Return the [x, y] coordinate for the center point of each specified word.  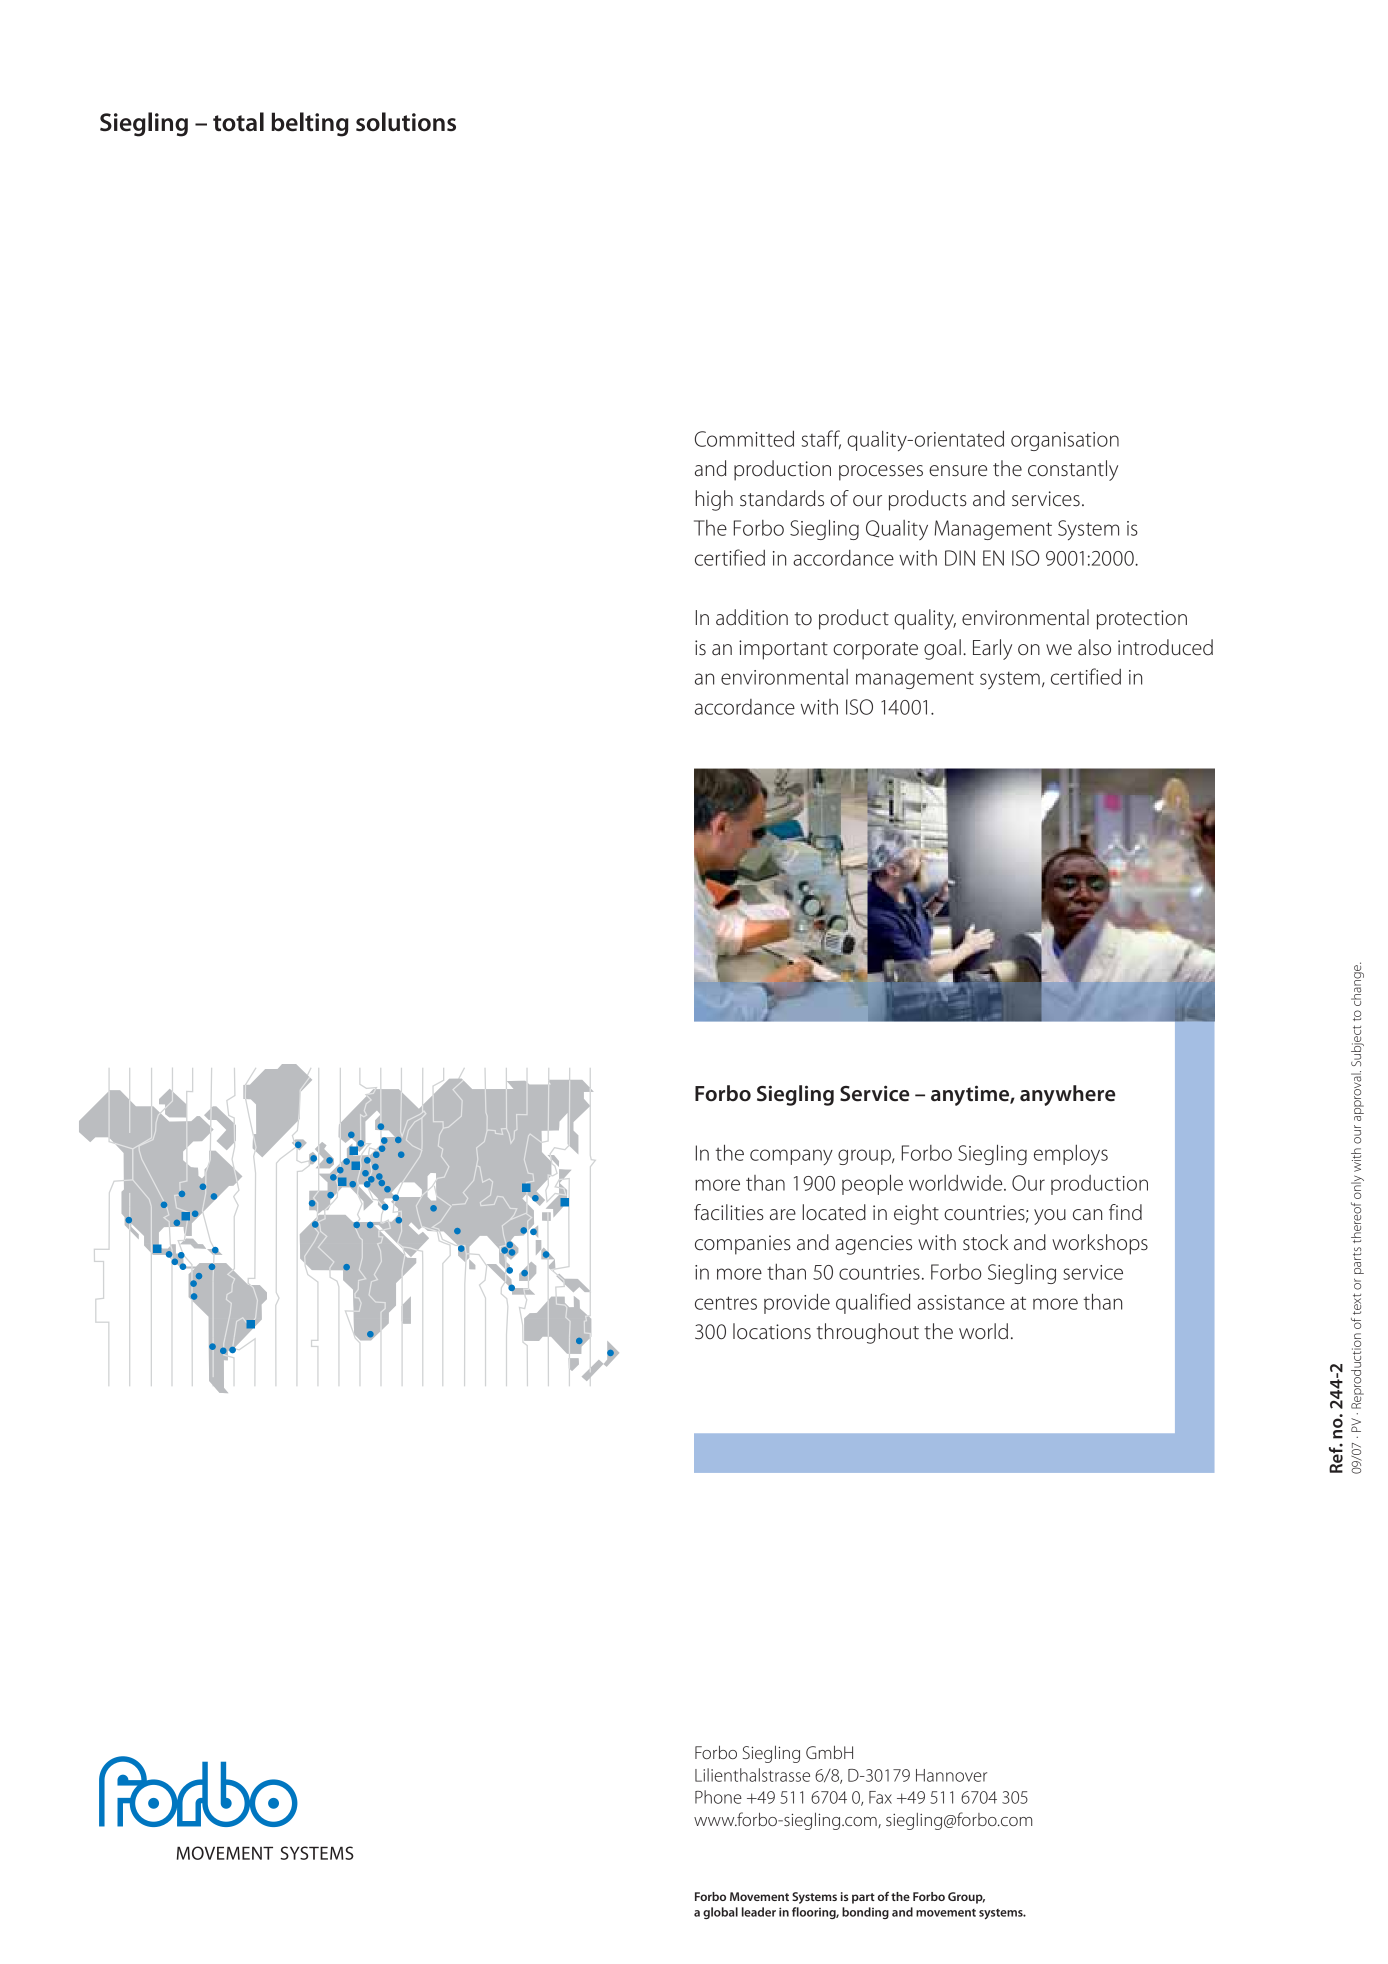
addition [752, 617]
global [720, 1913]
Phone [718, 1797]
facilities [729, 1212]
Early [992, 649]
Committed [744, 438]
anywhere [1067, 1095]
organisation [1065, 441]
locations [772, 1331]
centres [726, 1303]
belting [310, 124]
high [714, 500]
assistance [961, 1302]
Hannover [951, 1775]
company [791, 1157]
